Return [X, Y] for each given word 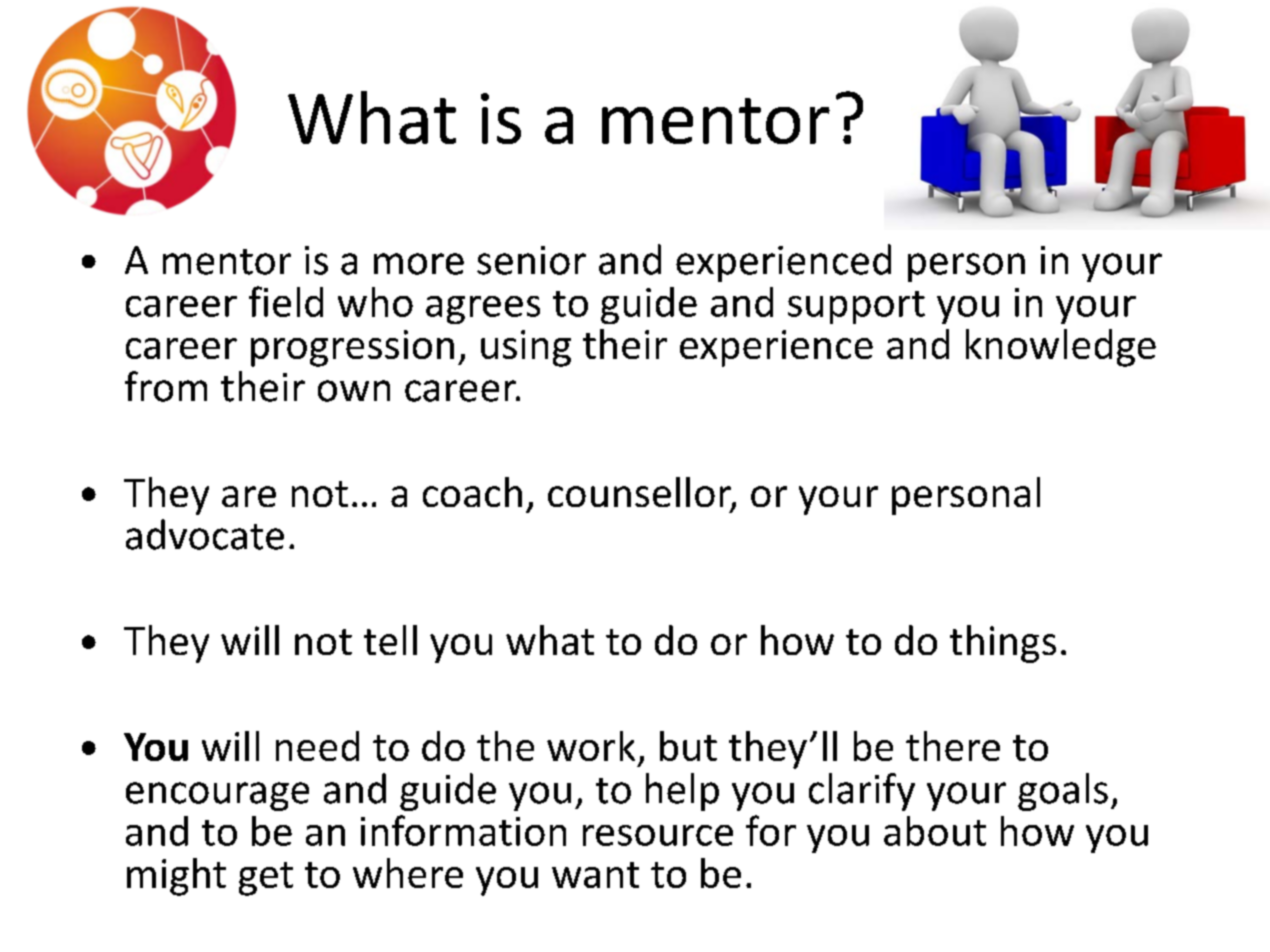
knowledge [1061, 348]
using [526, 348]
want [595, 875]
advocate [205, 534]
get [266, 879]
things [1003, 644]
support [856, 307]
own [354, 391]
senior [531, 260]
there [953, 746]
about [935, 831]
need [317, 746]
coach [472, 492]
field [286, 301]
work [591, 746]
